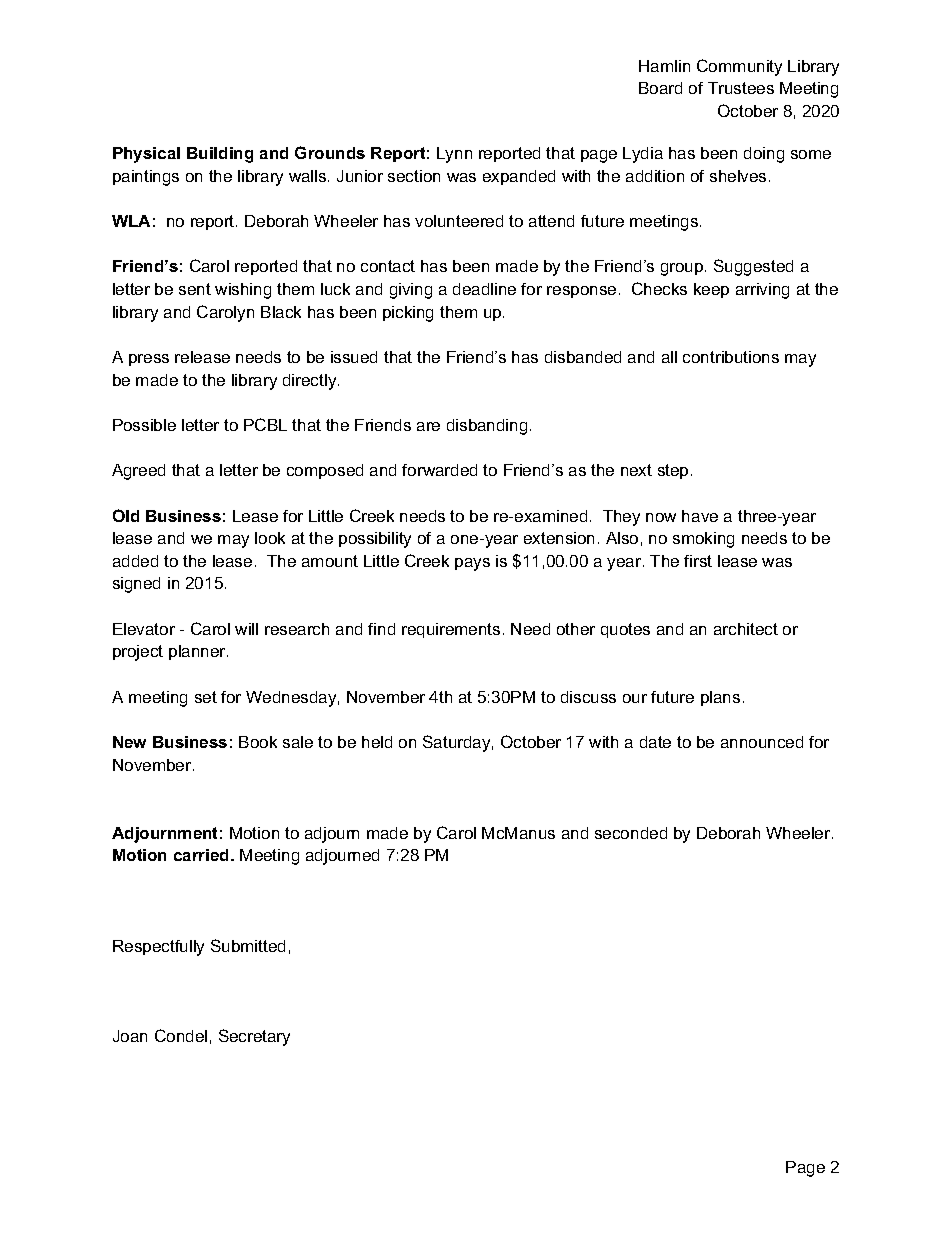 This screenshot has width=952, height=1233. What do you see at coordinates (741, 88) in the screenshot?
I see `Trustees` at bounding box center [741, 88].
